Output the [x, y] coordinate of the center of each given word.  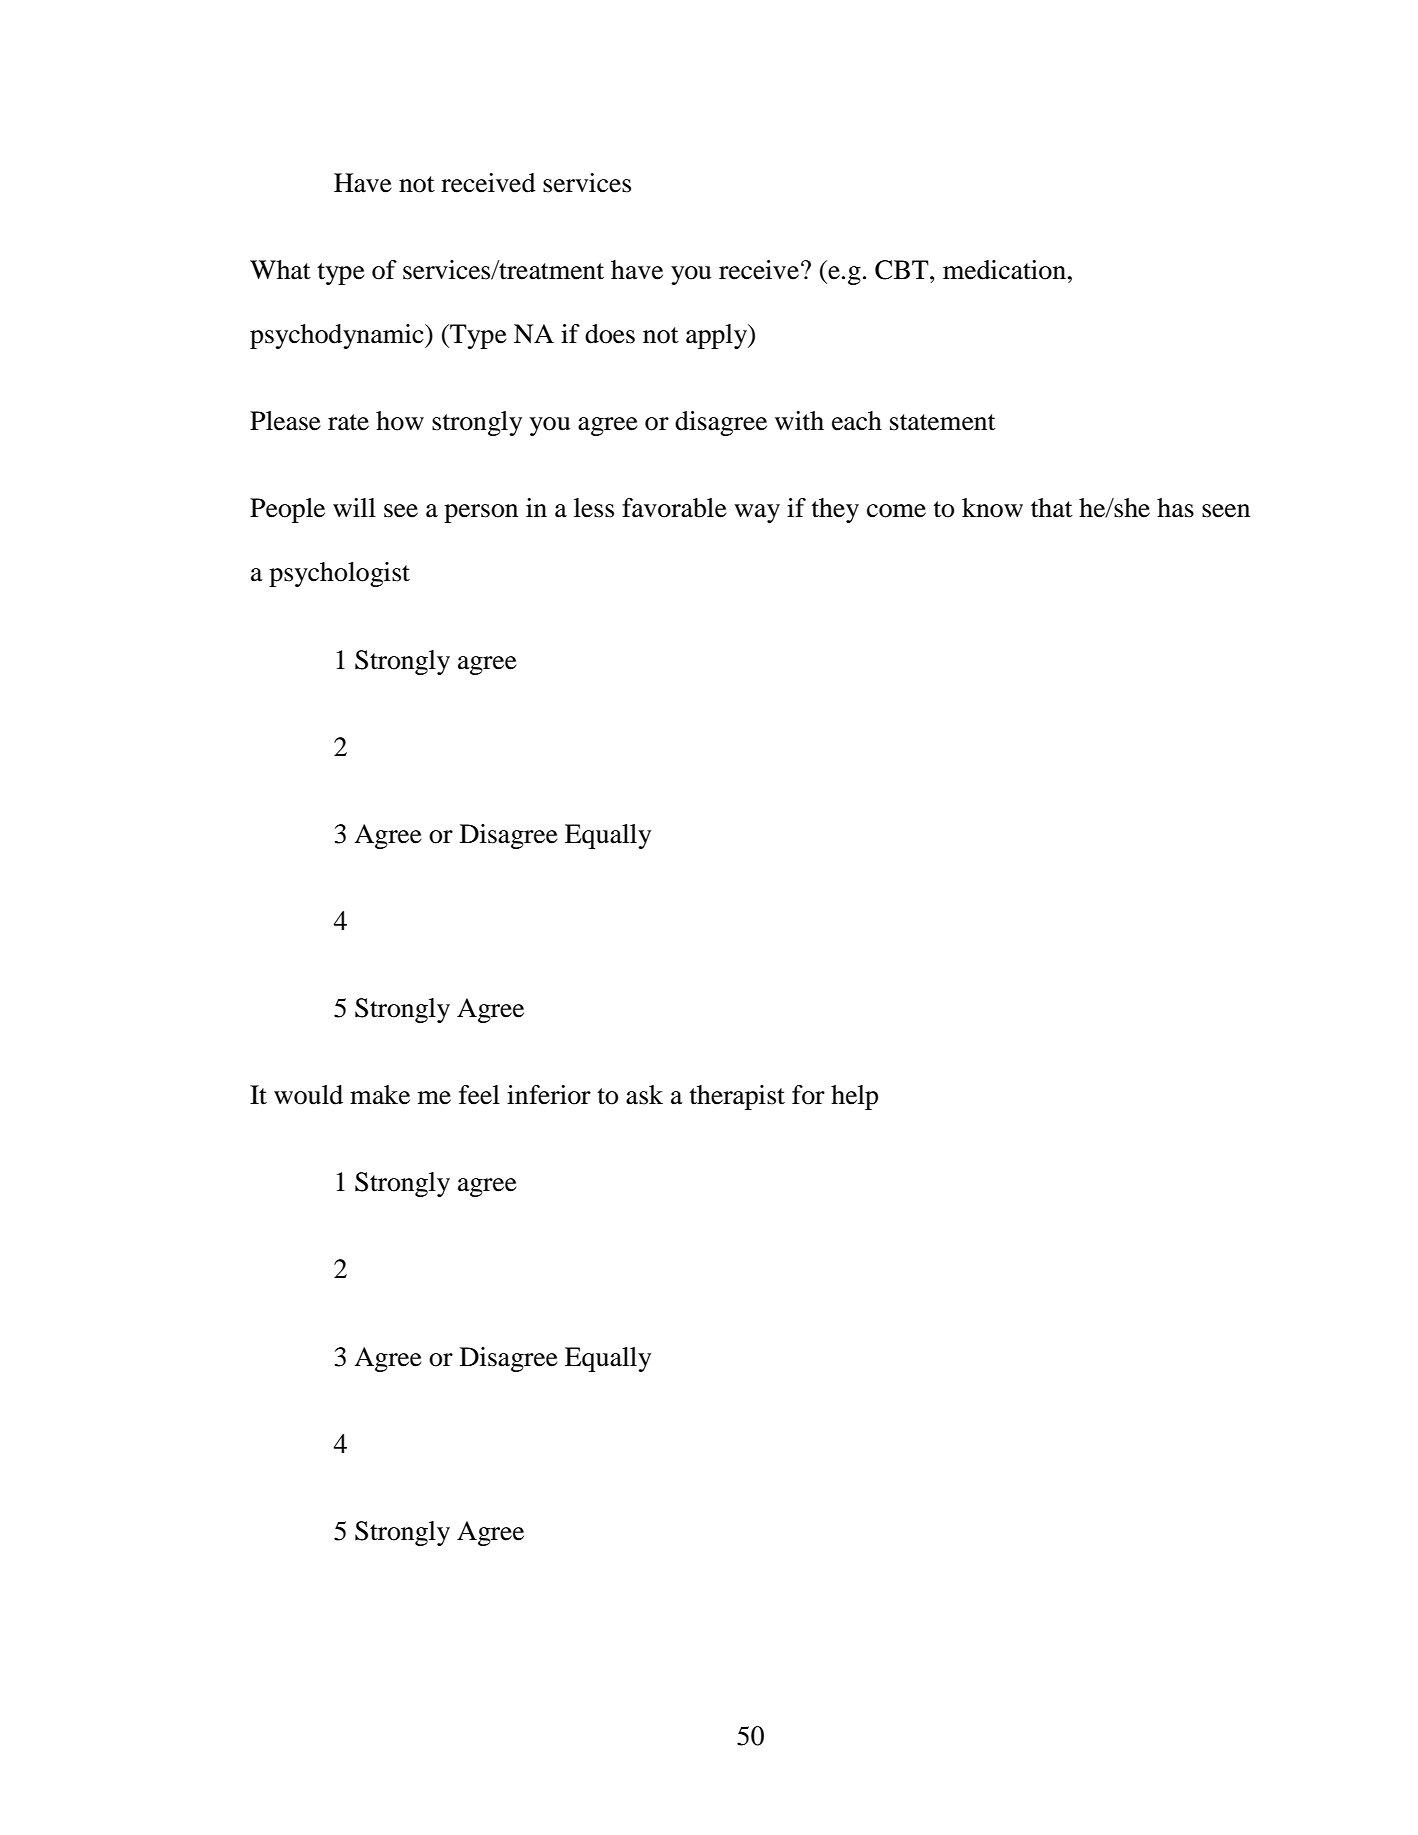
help [854, 1097]
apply [717, 336]
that [1052, 508]
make [380, 1095]
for [808, 1095]
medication [1006, 270]
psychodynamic [338, 336]
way [757, 513]
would [308, 1095]
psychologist [339, 574]
